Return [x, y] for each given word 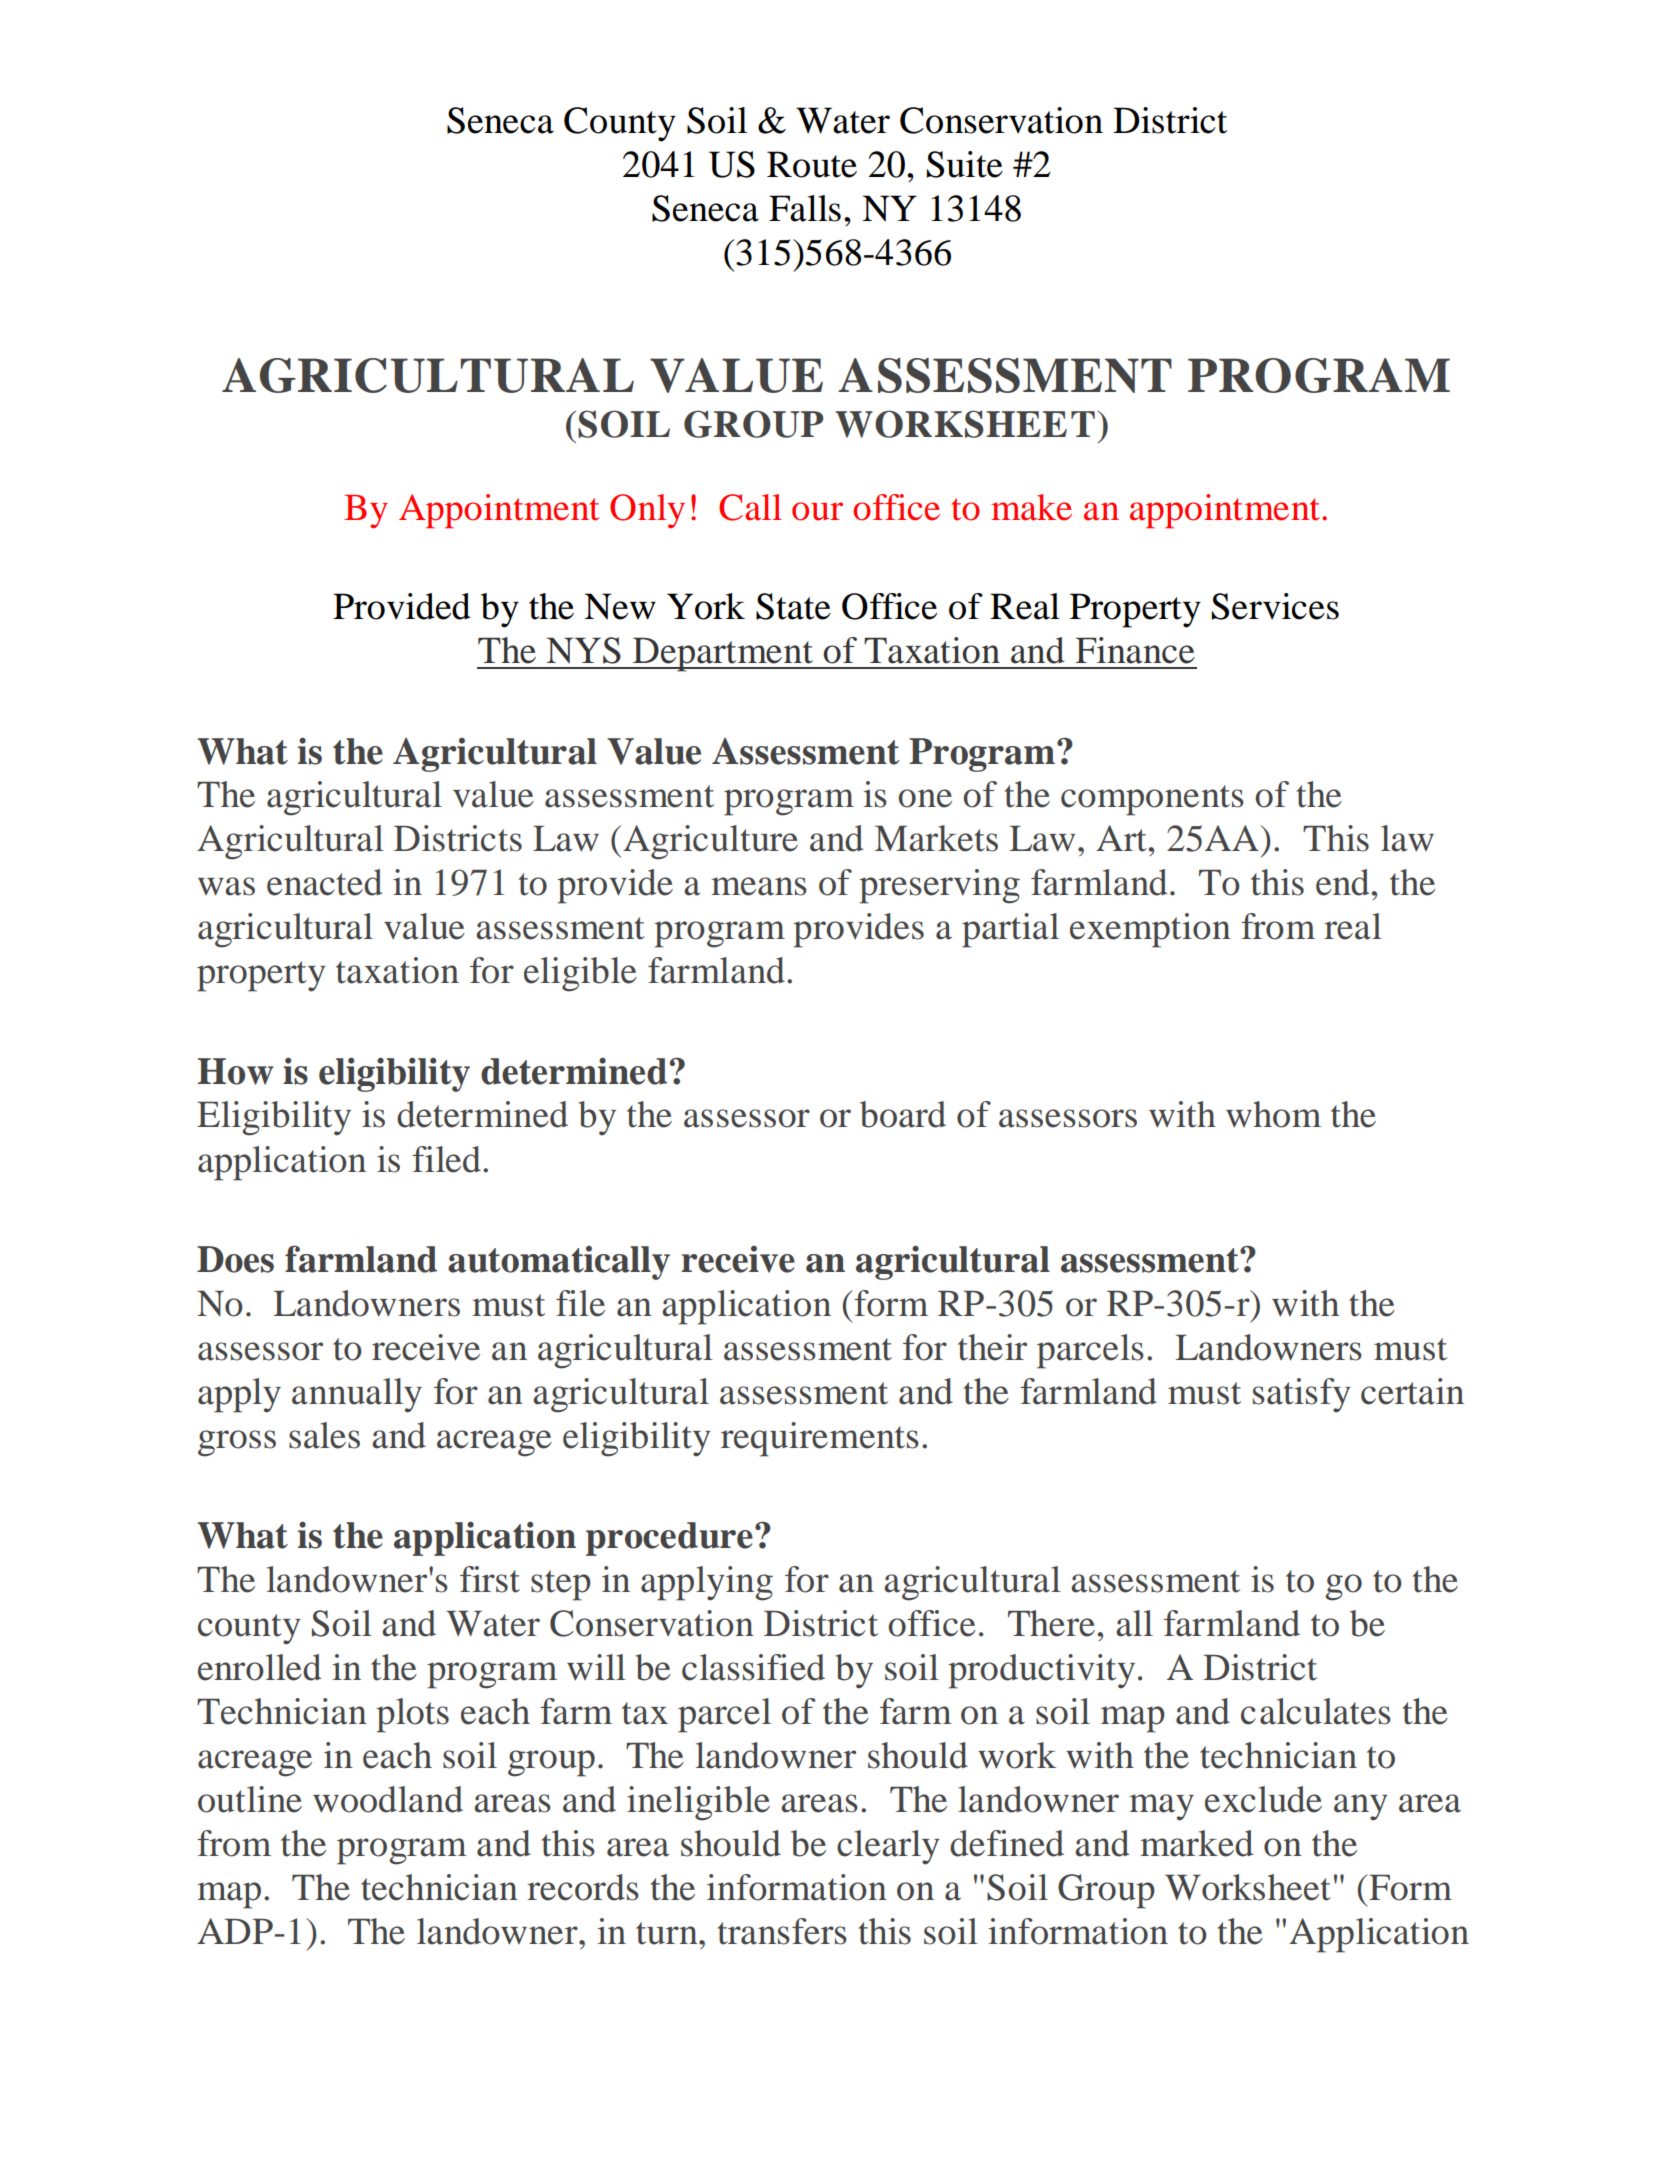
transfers [782, 1931]
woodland [388, 1799]
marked [1196, 1843]
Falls [805, 208]
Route [812, 164]
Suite [965, 164]
